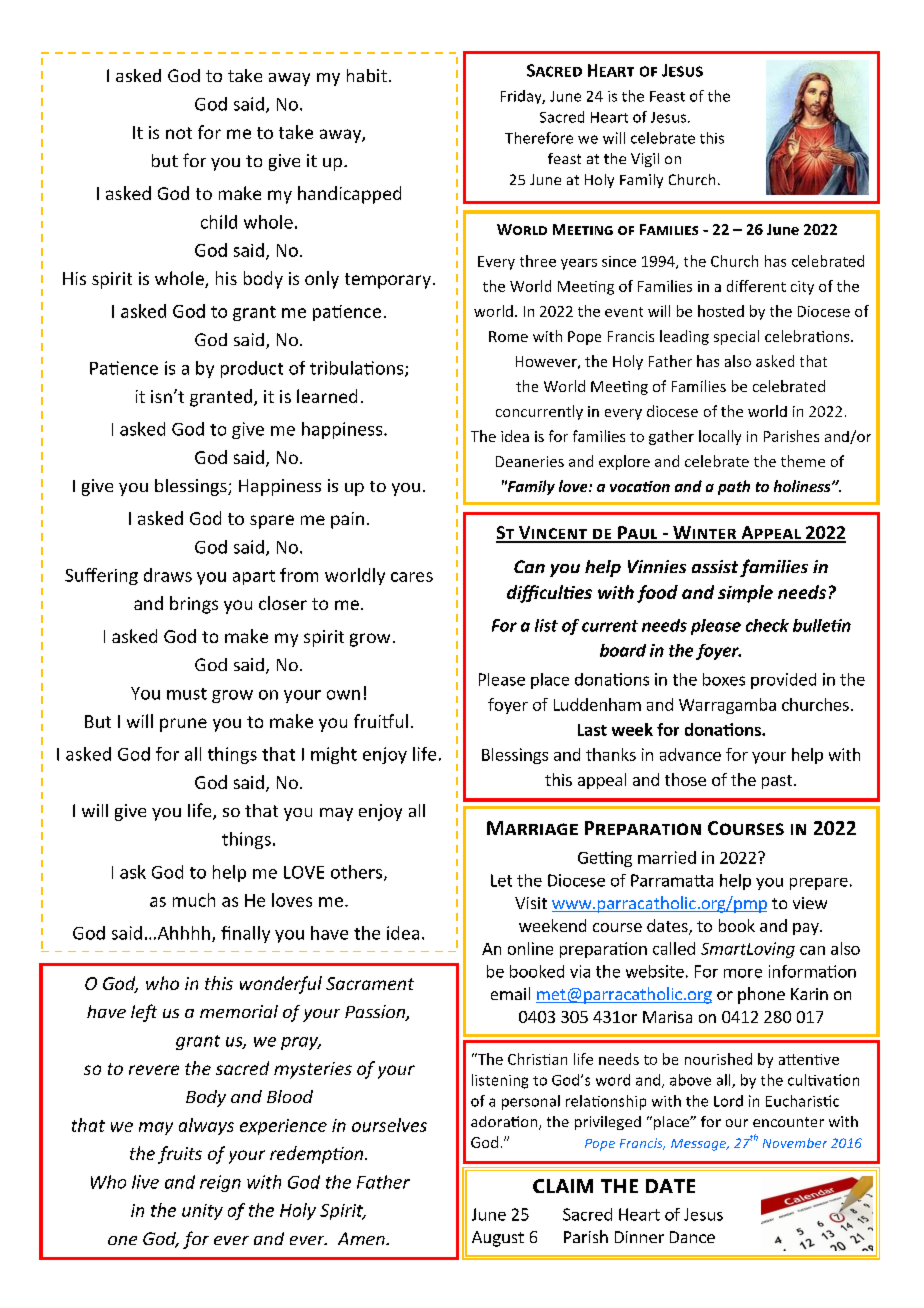 The height and width of the screenshot is (1308, 924). Describe the element at coordinates (645, 160) in the screenshot. I see `Vigil` at that location.
